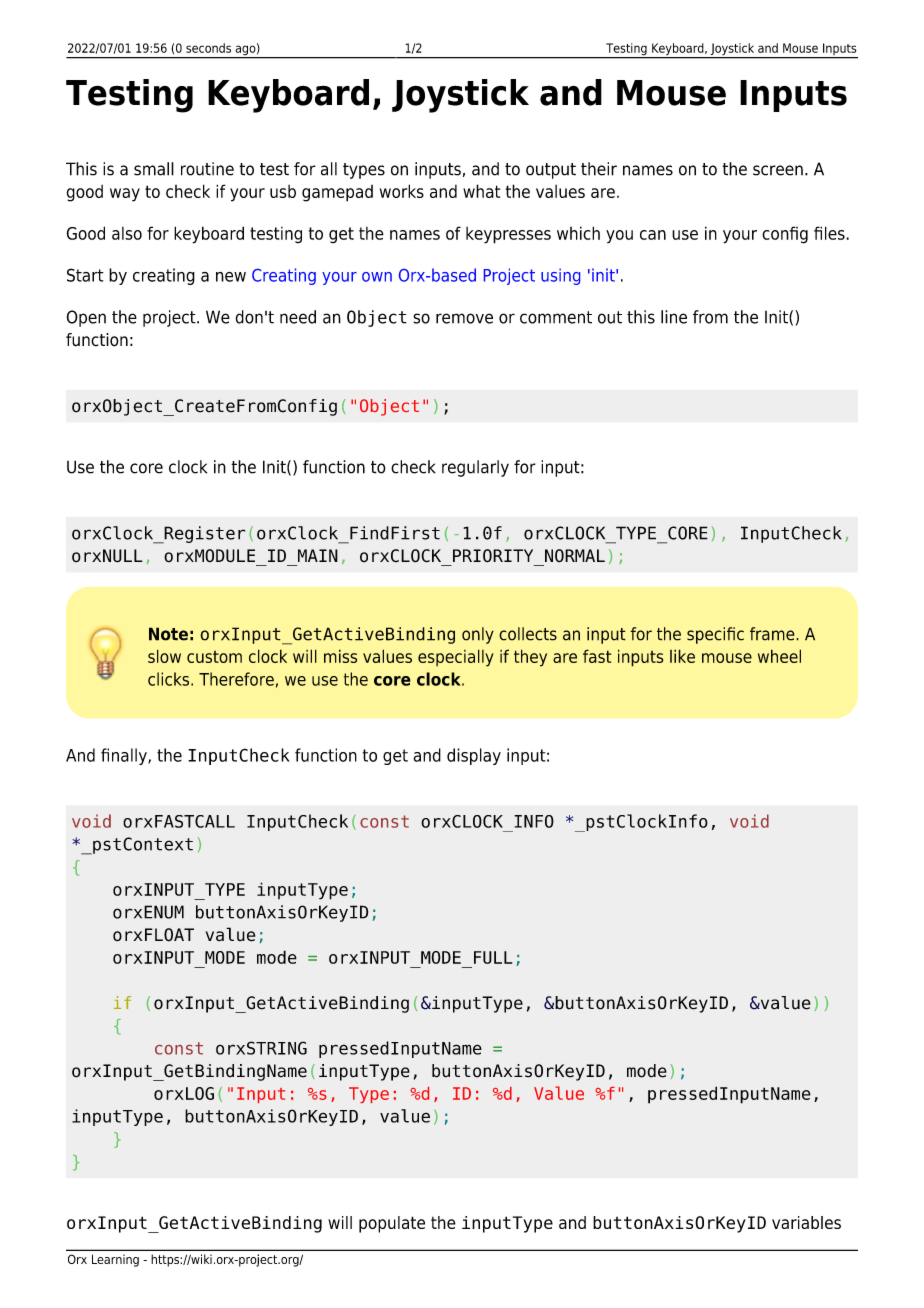 The image size is (924, 1308). What do you see at coordinates (682, 656) in the document?
I see `like` at bounding box center [682, 656].
